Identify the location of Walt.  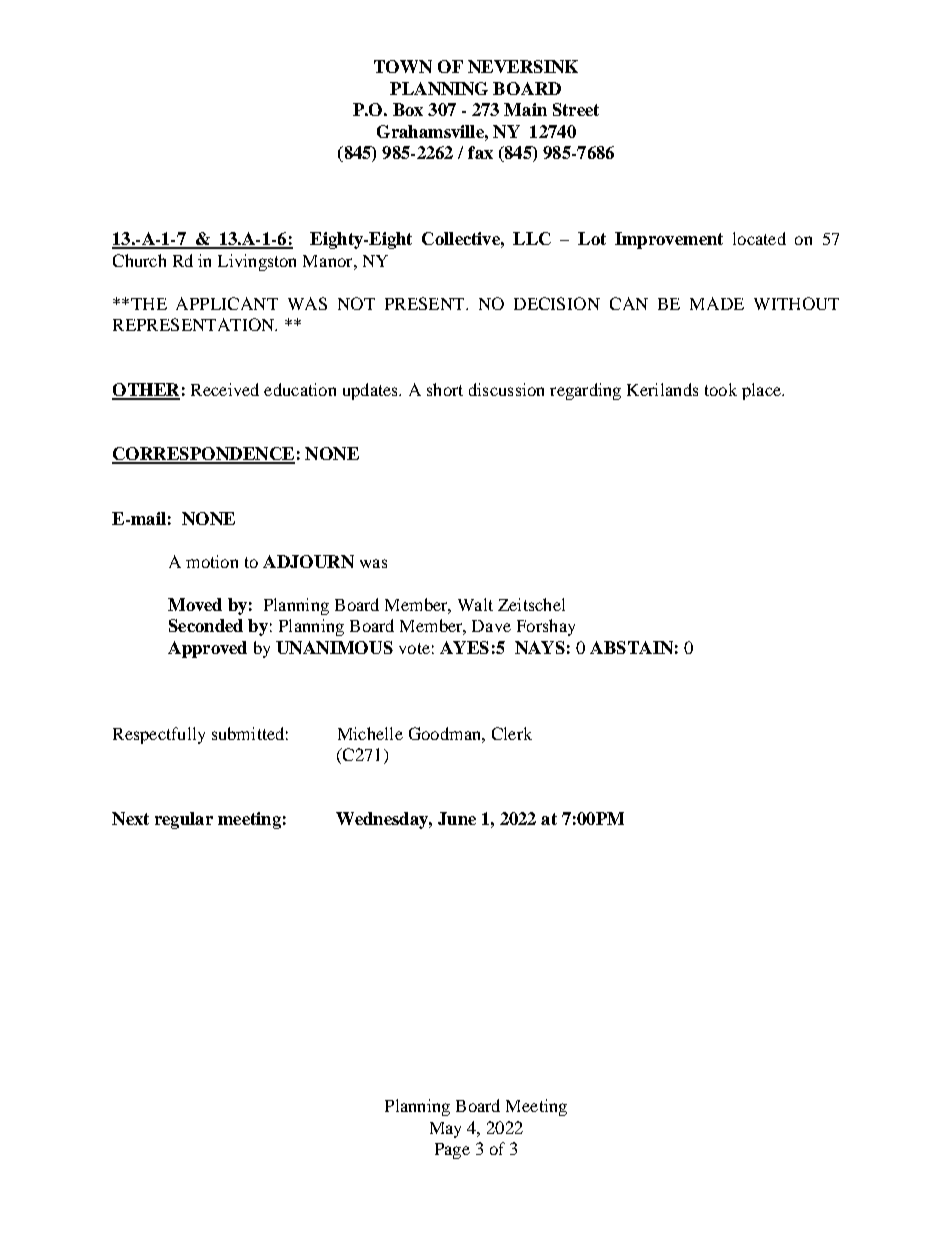
(475, 604).
